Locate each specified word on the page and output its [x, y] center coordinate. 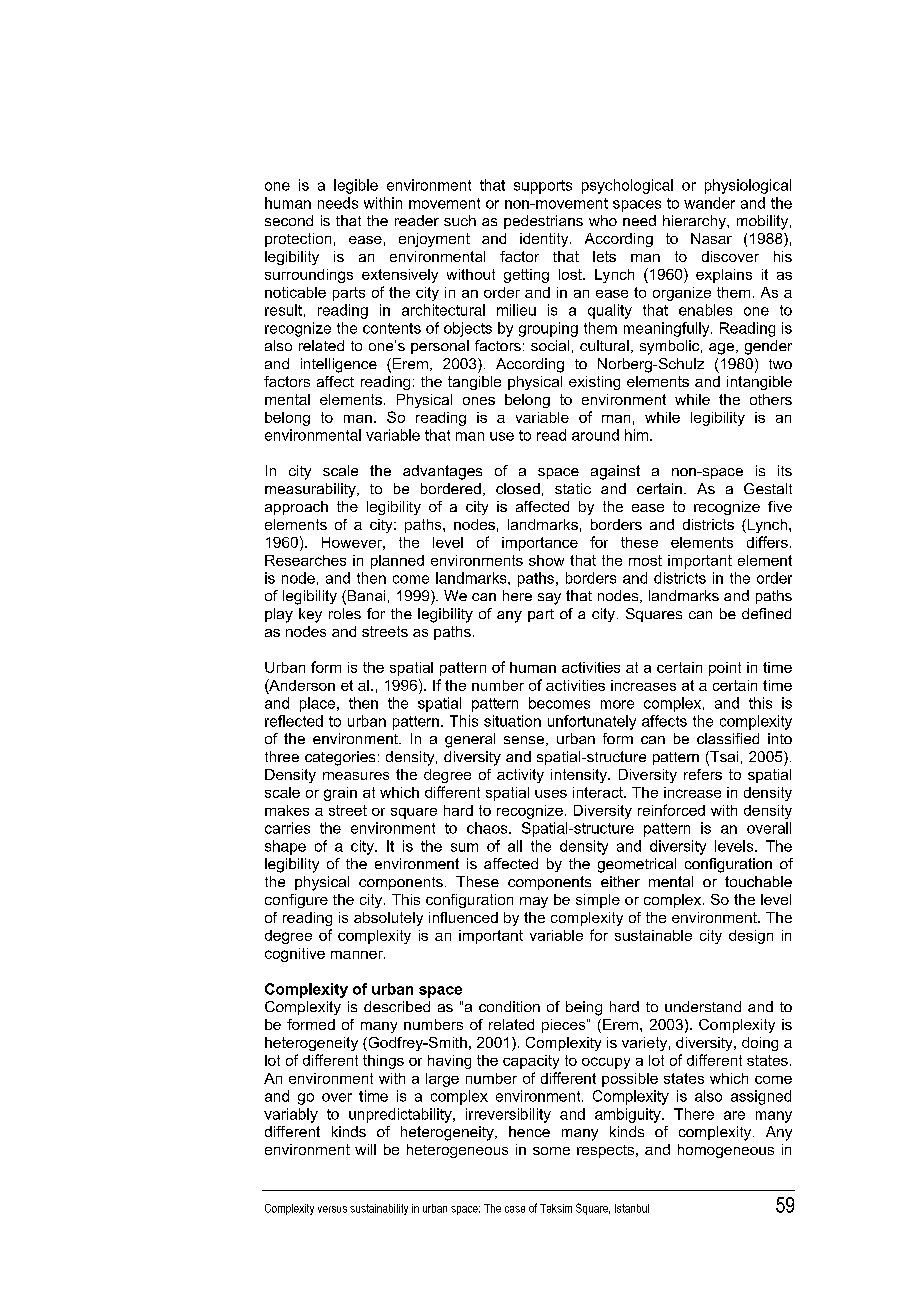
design [751, 937]
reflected [294, 721]
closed [518, 488]
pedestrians [543, 222]
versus [332, 1209]
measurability [311, 490]
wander [709, 203]
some [551, 1151]
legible [356, 186]
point [725, 669]
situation [512, 721]
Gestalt [768, 488]
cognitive [295, 955]
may [534, 902]
